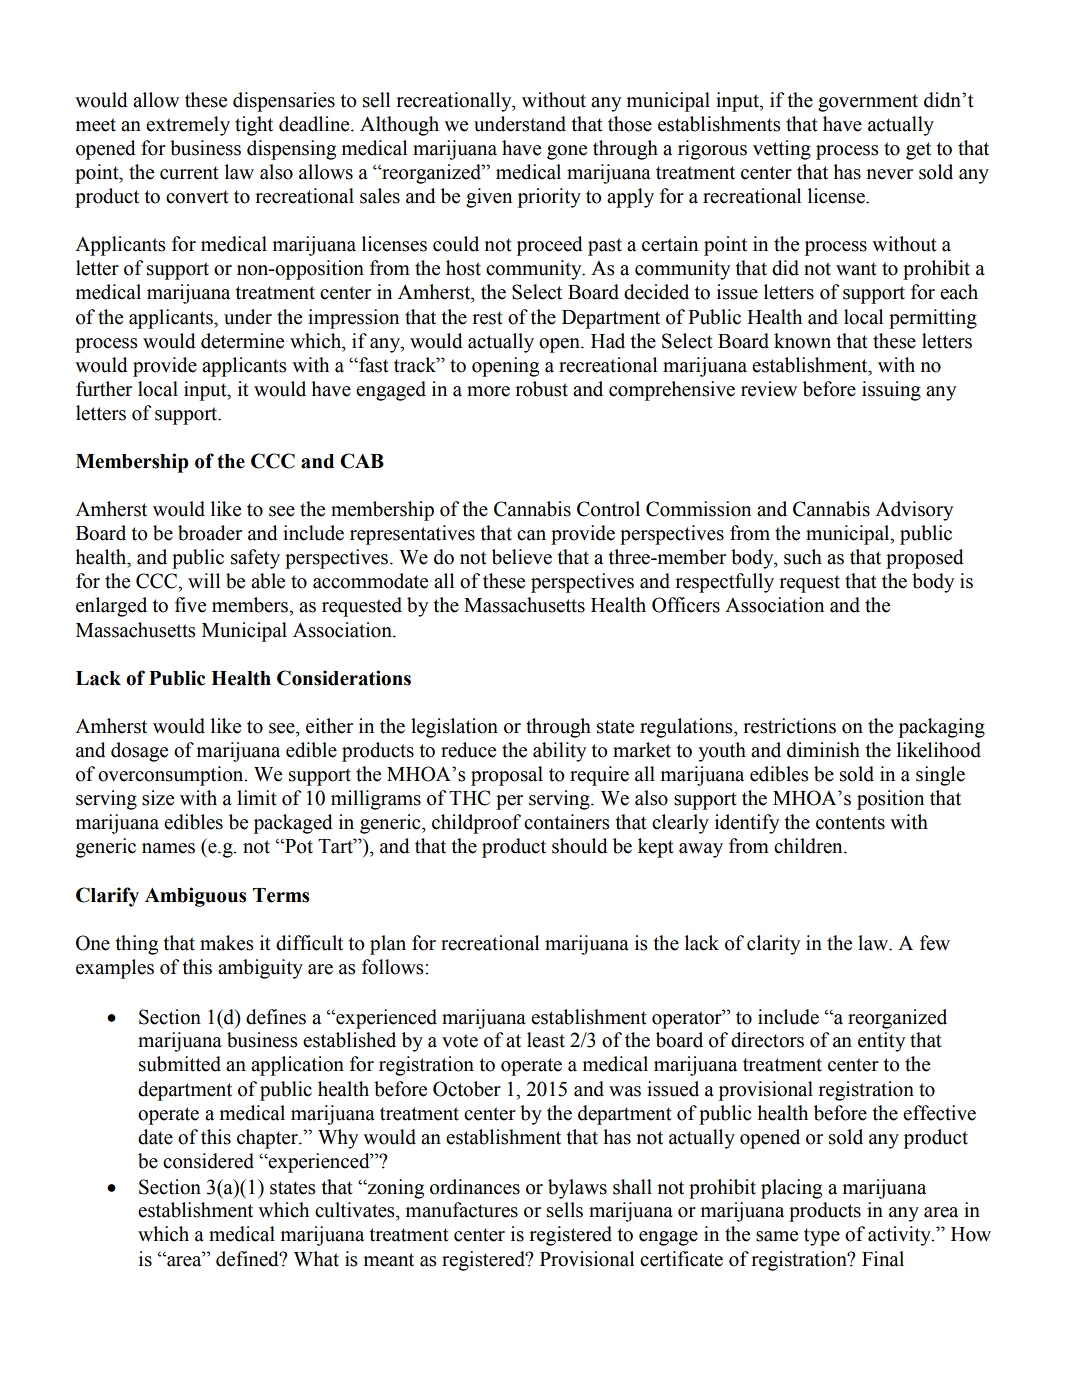  I want to click on should, so click(580, 846).
